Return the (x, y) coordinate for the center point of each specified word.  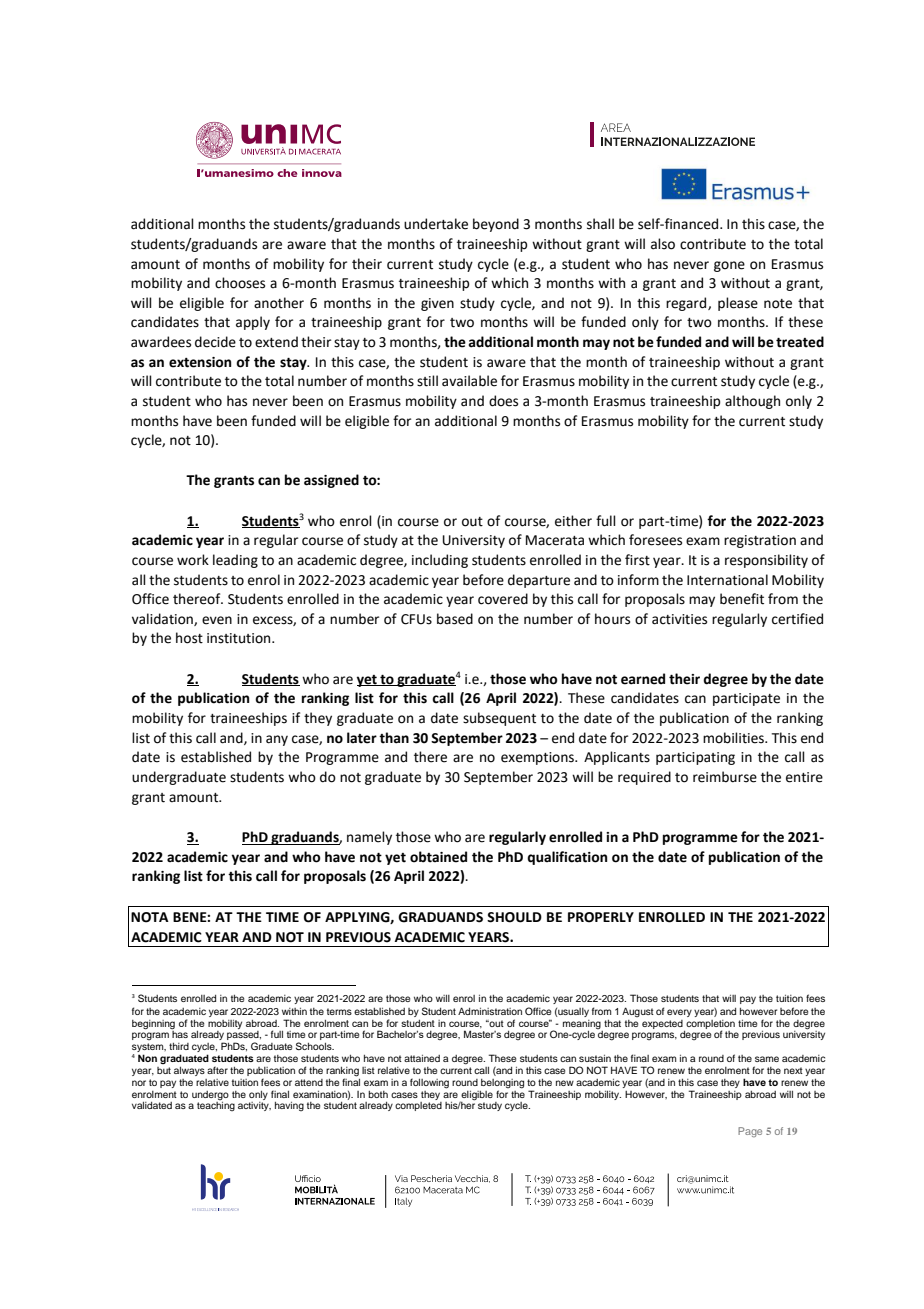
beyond (496, 225)
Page (750, 1132)
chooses (240, 283)
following (429, 1083)
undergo (210, 1095)
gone (729, 266)
